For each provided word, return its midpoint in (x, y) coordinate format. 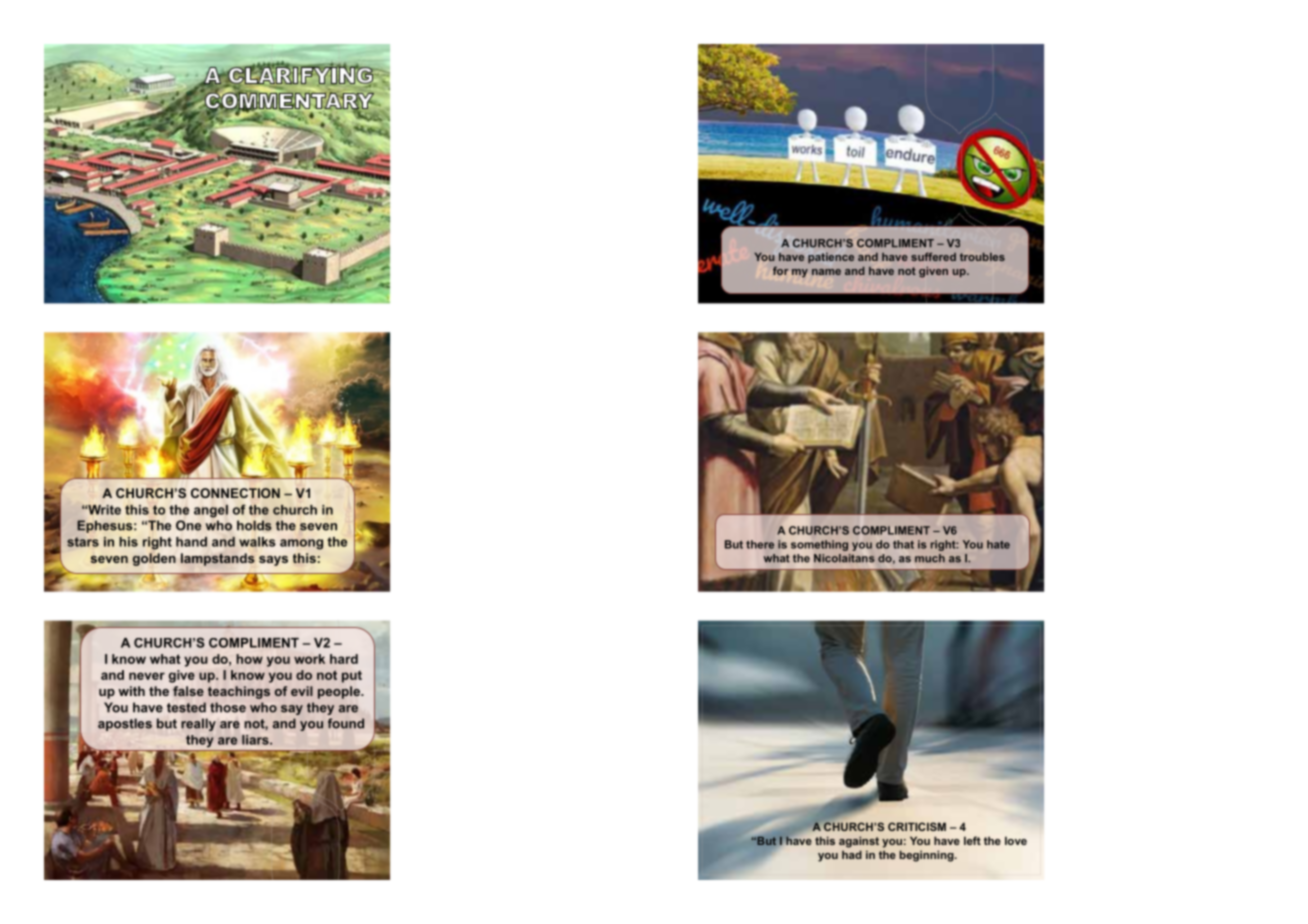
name (826, 272)
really (198, 724)
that (903, 544)
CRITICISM (917, 826)
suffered (933, 256)
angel (211, 511)
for (780, 270)
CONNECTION (235, 493)
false (188, 691)
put (352, 677)
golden (154, 559)
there (760, 544)
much (930, 558)
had (852, 854)
